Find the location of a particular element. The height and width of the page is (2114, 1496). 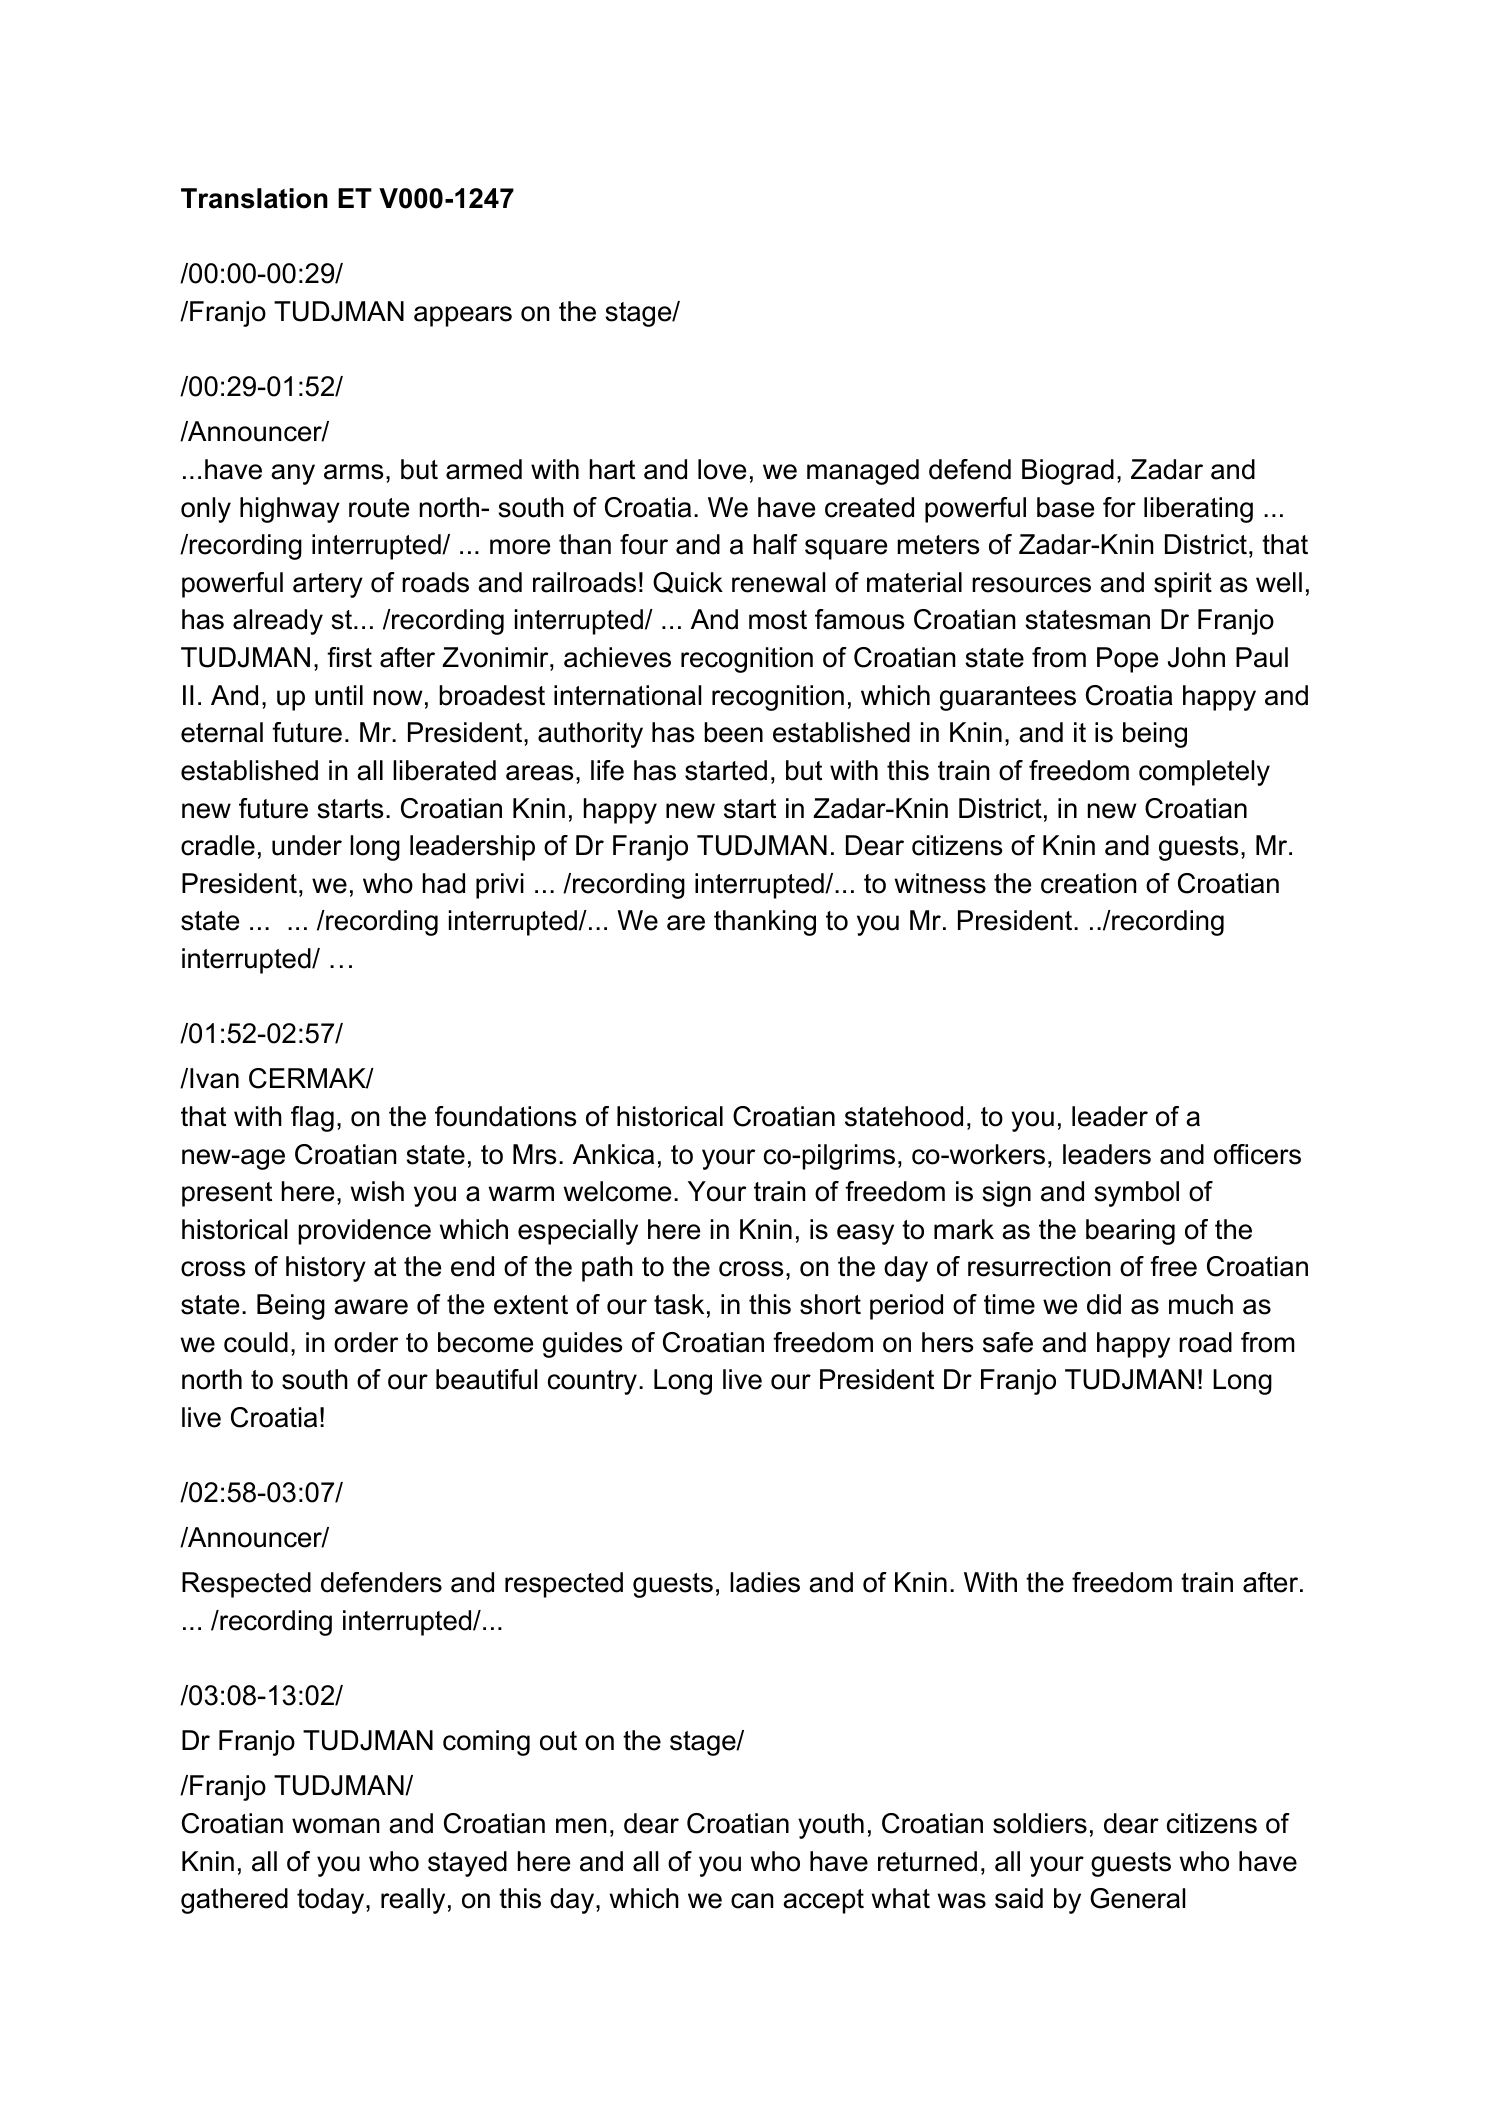

for is located at coordinates (1119, 507).
